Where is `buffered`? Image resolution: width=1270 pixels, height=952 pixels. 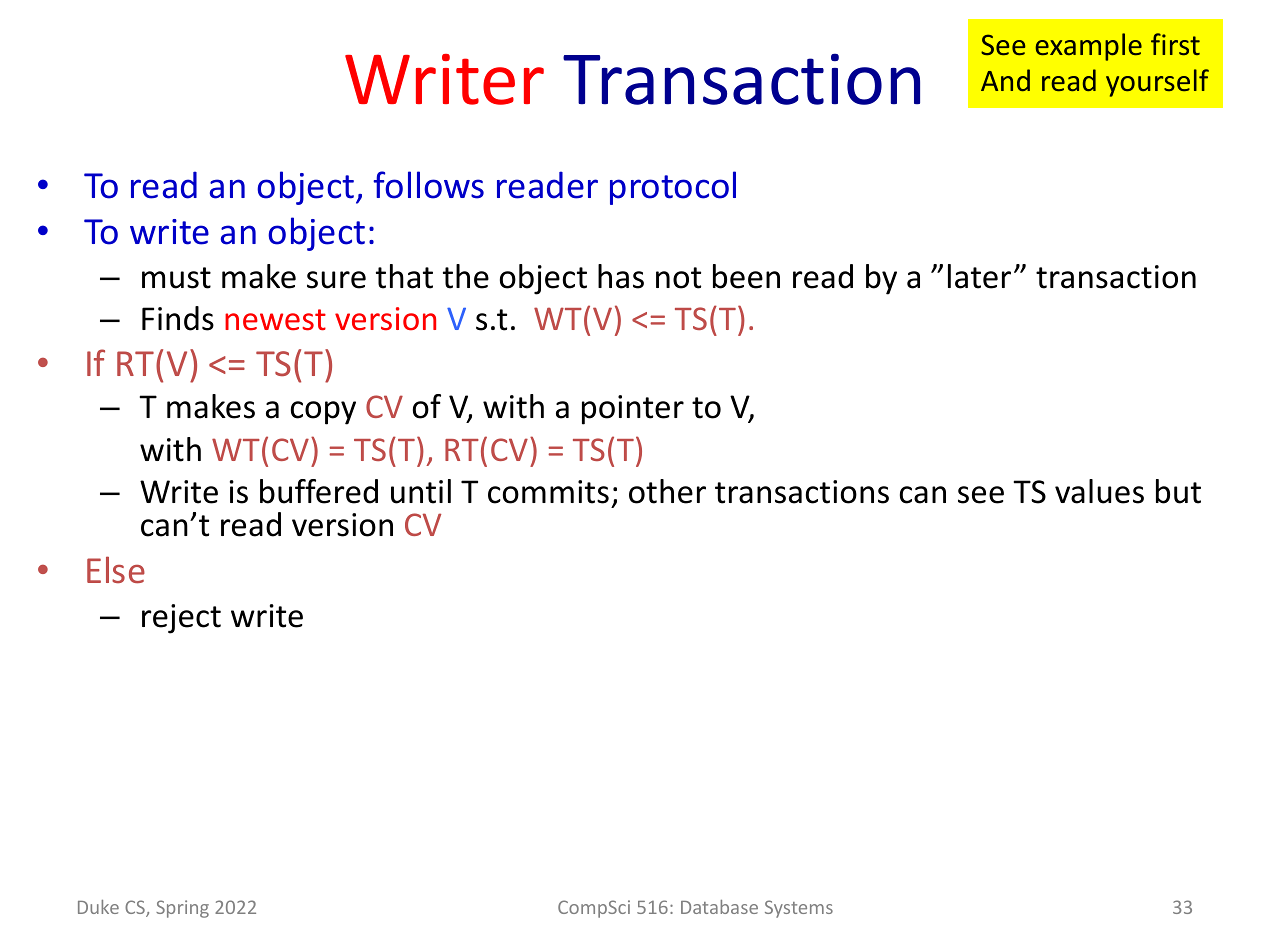 buffered is located at coordinates (319, 491).
